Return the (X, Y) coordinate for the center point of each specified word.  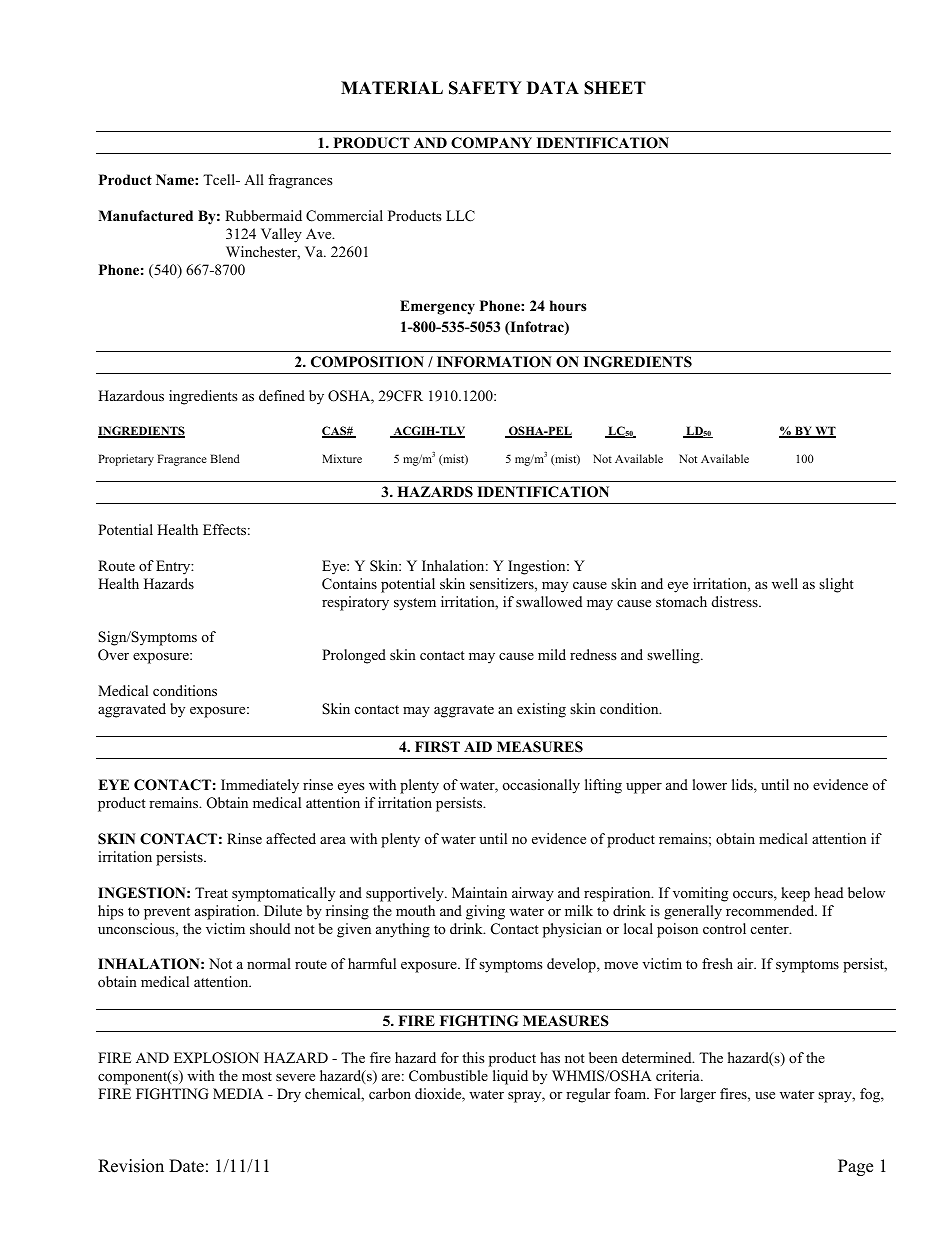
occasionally (541, 786)
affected (291, 838)
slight (836, 585)
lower (709, 784)
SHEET (615, 88)
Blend (225, 458)
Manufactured (145, 215)
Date (186, 1166)
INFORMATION (494, 362)
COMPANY (491, 143)
